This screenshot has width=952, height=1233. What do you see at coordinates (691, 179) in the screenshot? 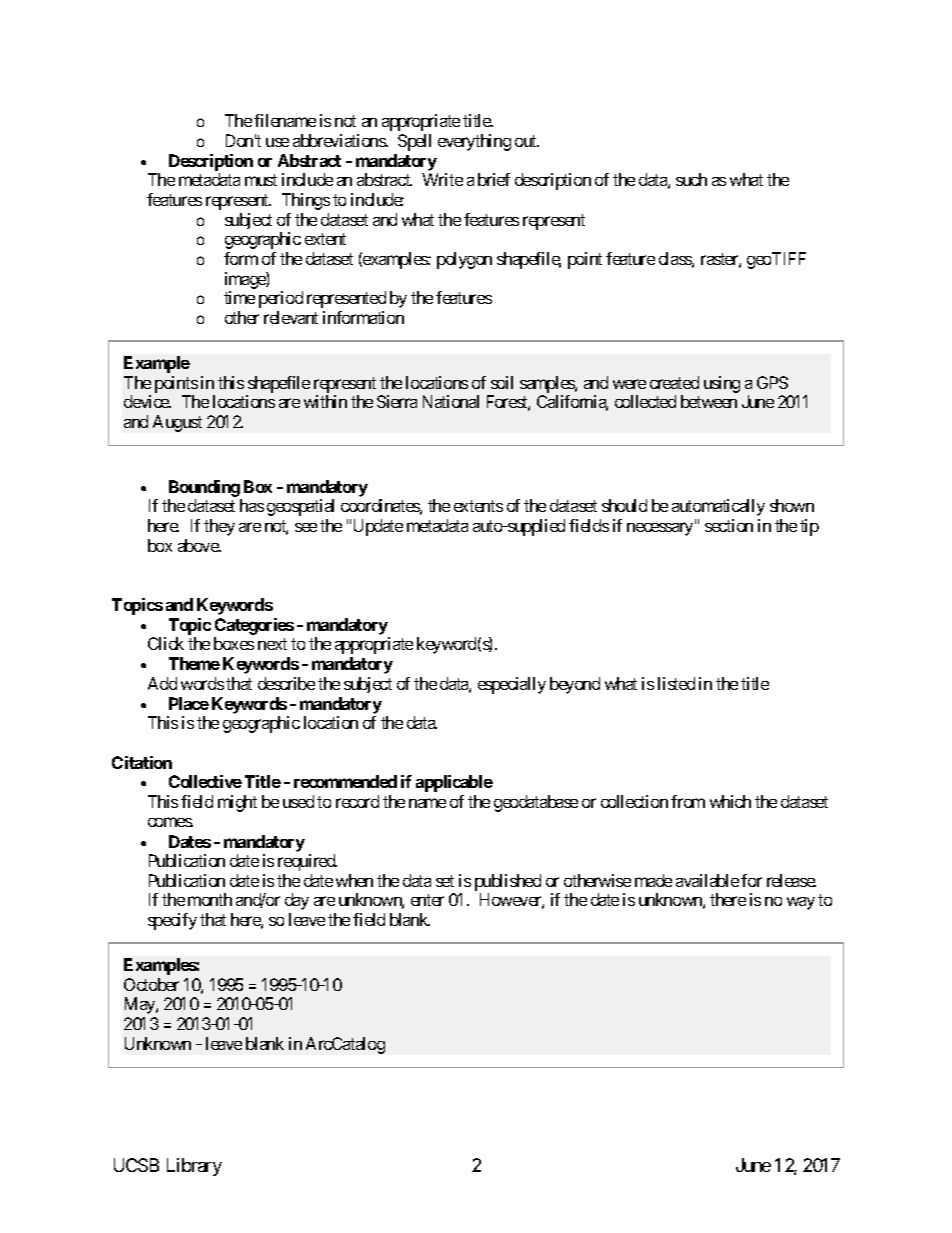
I see `such` at bounding box center [691, 179].
